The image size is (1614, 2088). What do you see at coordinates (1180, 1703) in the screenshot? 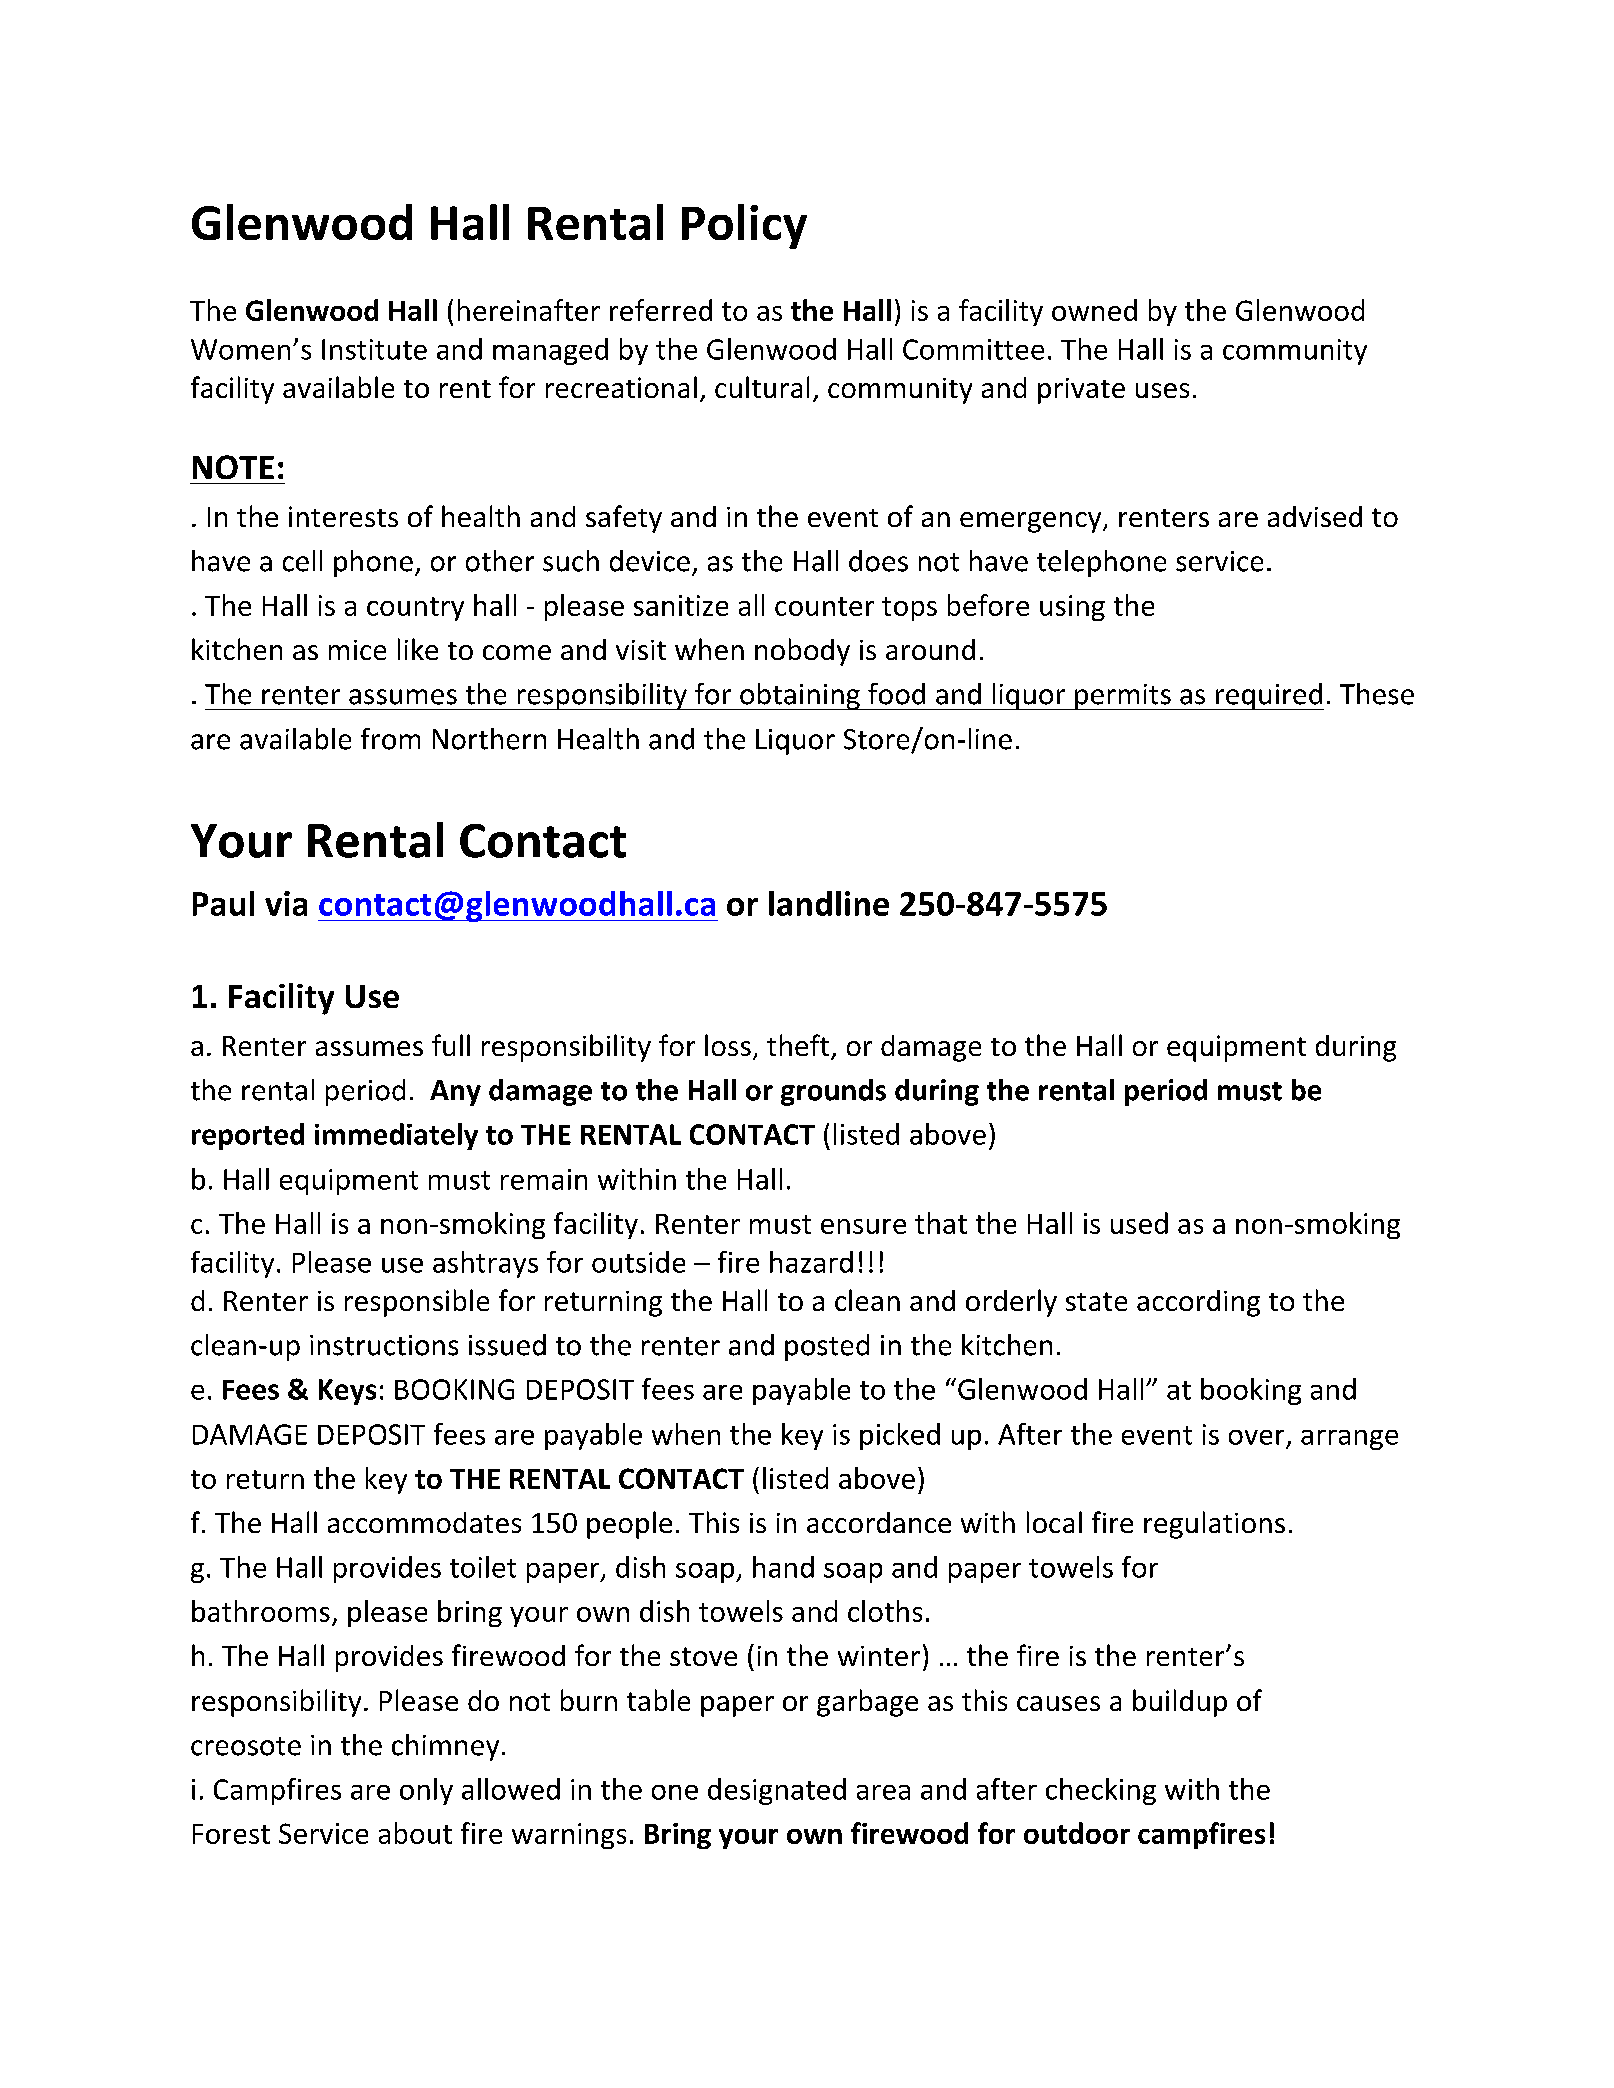
I see `buildup` at bounding box center [1180, 1703].
